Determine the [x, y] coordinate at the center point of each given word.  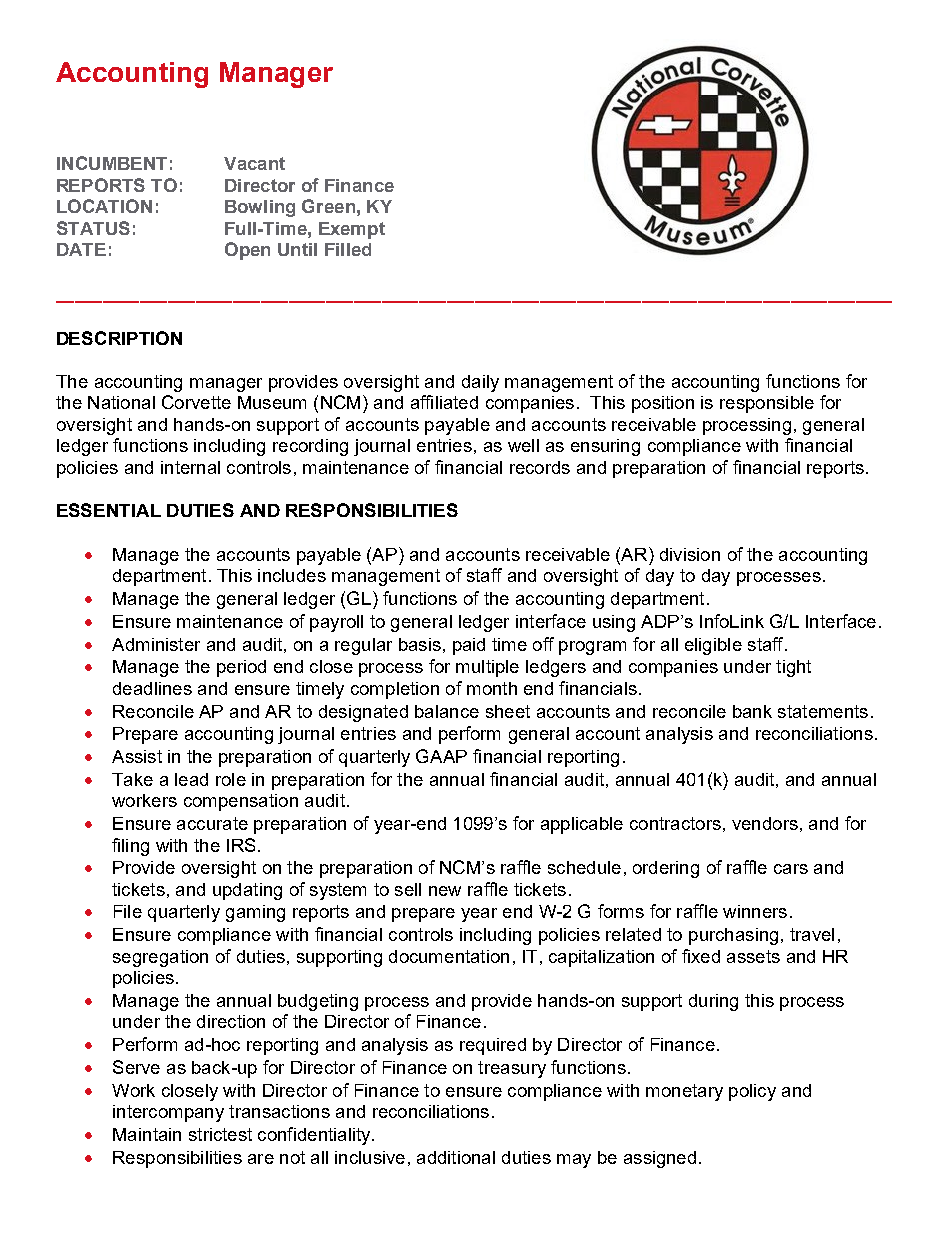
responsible [767, 404]
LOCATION [104, 206]
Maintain [147, 1134]
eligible [713, 646]
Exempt [352, 230]
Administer [156, 644]
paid [469, 646]
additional [456, 1157]
